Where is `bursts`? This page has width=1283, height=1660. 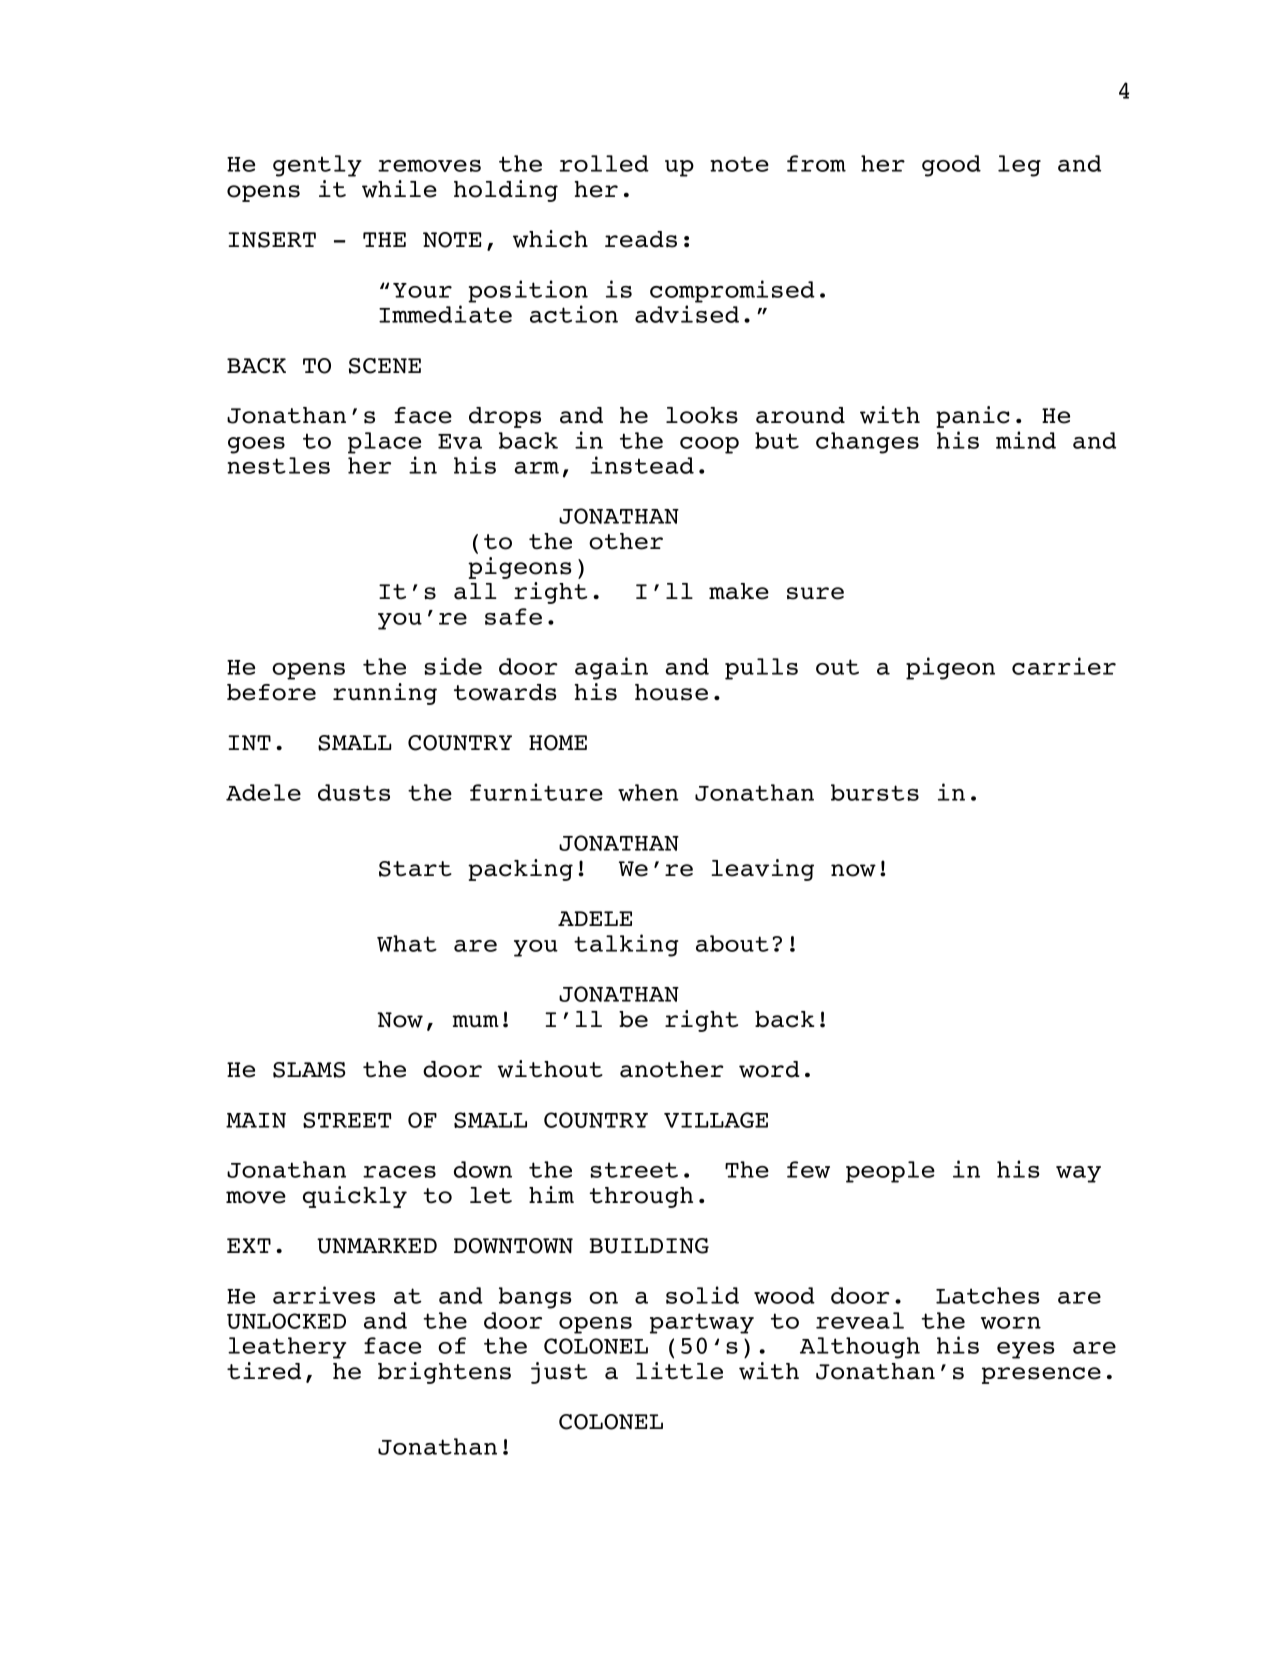 bursts is located at coordinates (875, 792).
